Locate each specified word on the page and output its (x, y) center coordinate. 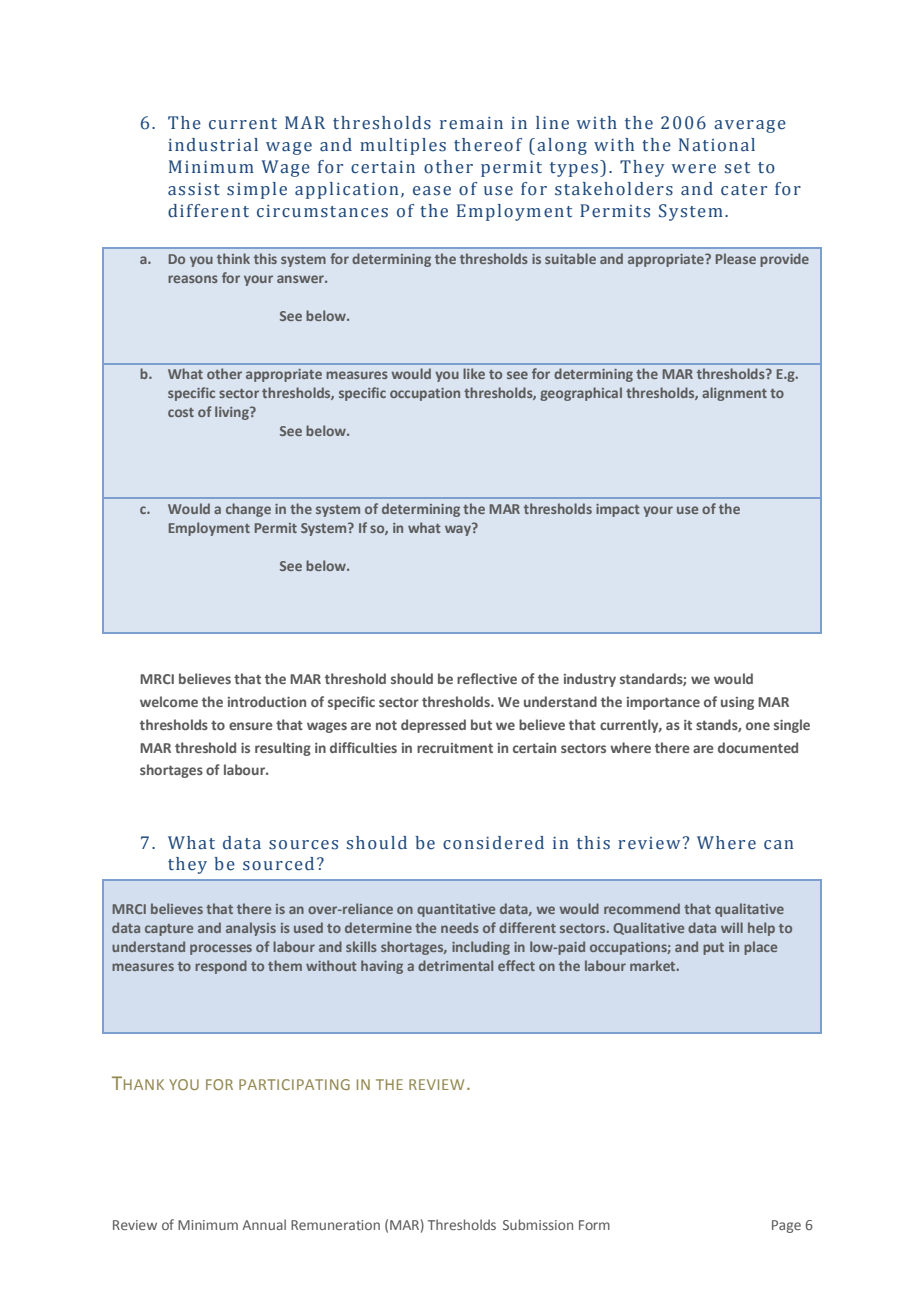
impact (618, 510)
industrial (213, 145)
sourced (278, 864)
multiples (403, 146)
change (248, 510)
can (778, 845)
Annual (264, 1224)
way (459, 529)
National (717, 145)
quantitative (456, 910)
